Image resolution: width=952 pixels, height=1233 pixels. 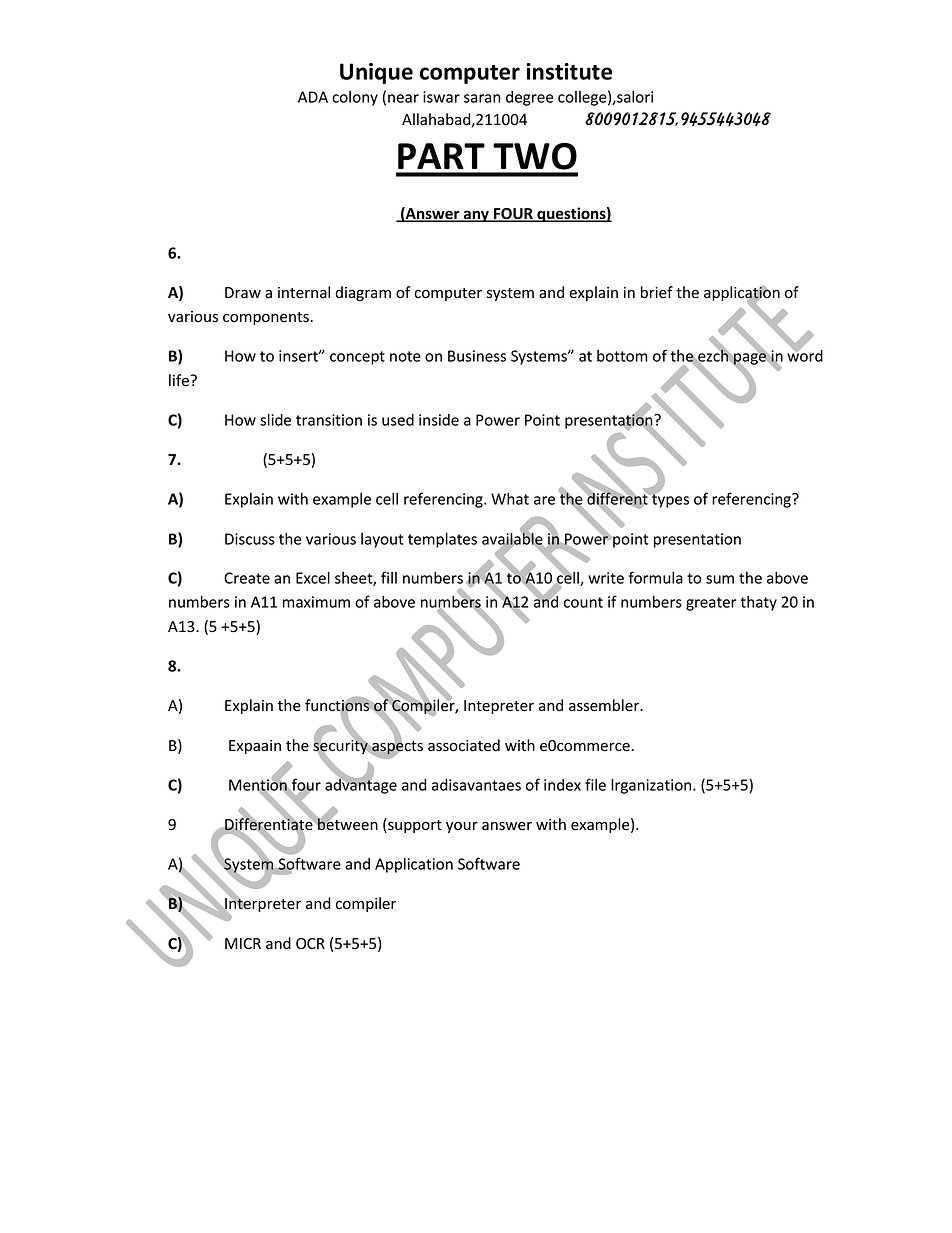 I want to click on What, so click(x=510, y=498).
